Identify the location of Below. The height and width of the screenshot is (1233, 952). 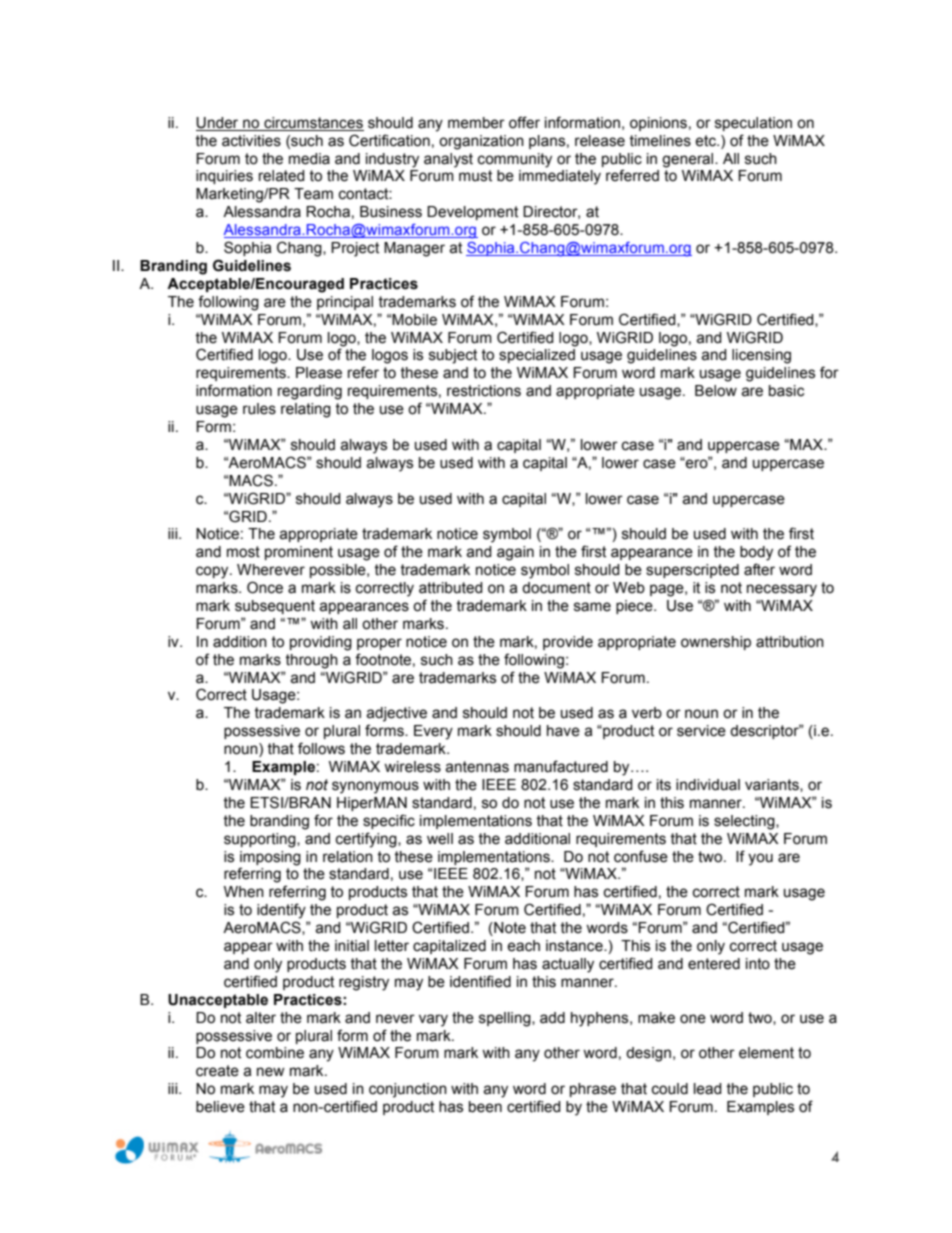
(716, 391).
